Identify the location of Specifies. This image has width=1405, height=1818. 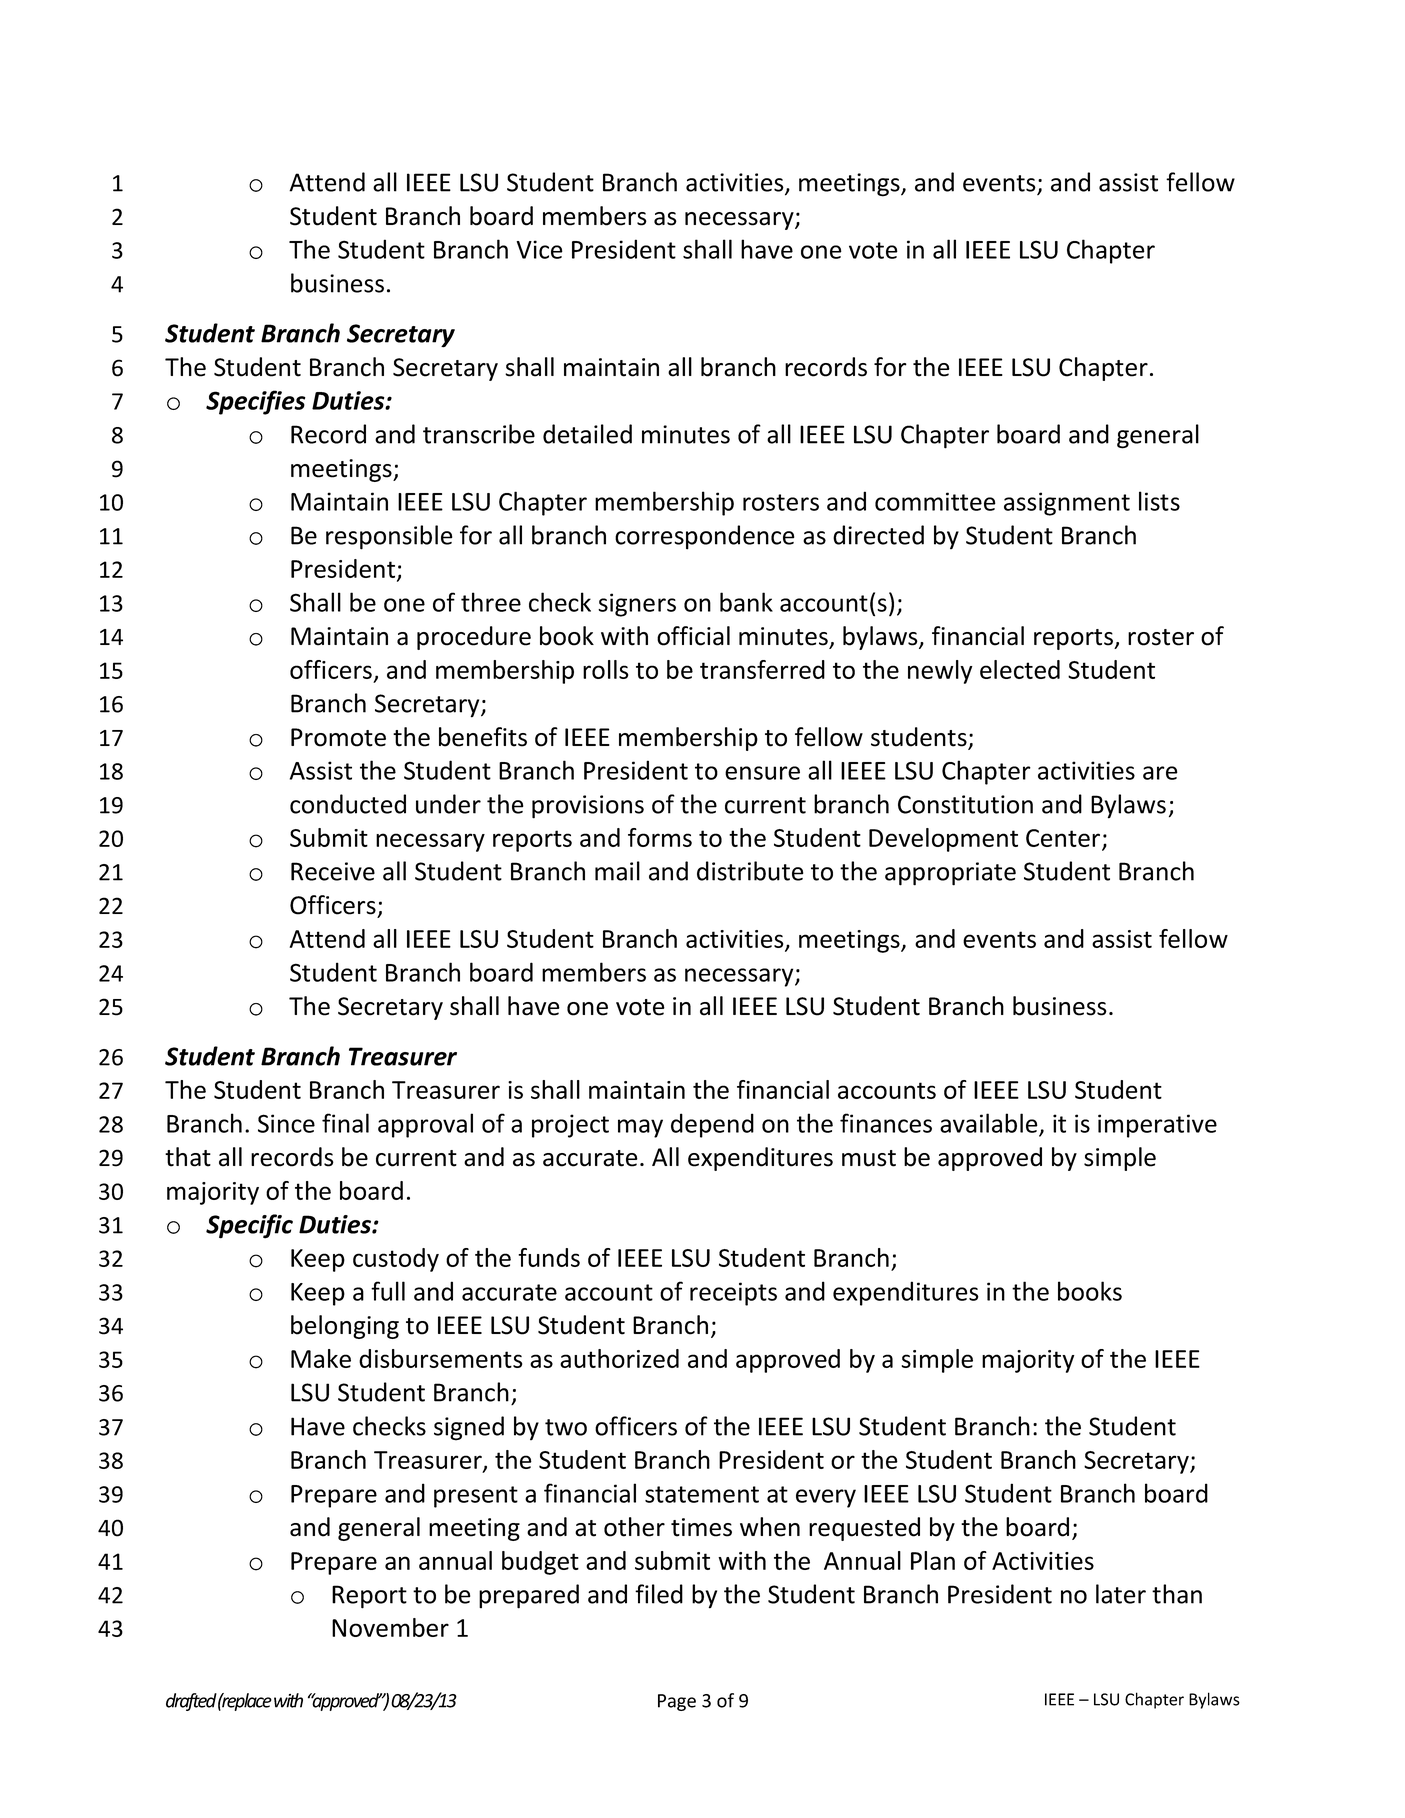
(256, 402).
